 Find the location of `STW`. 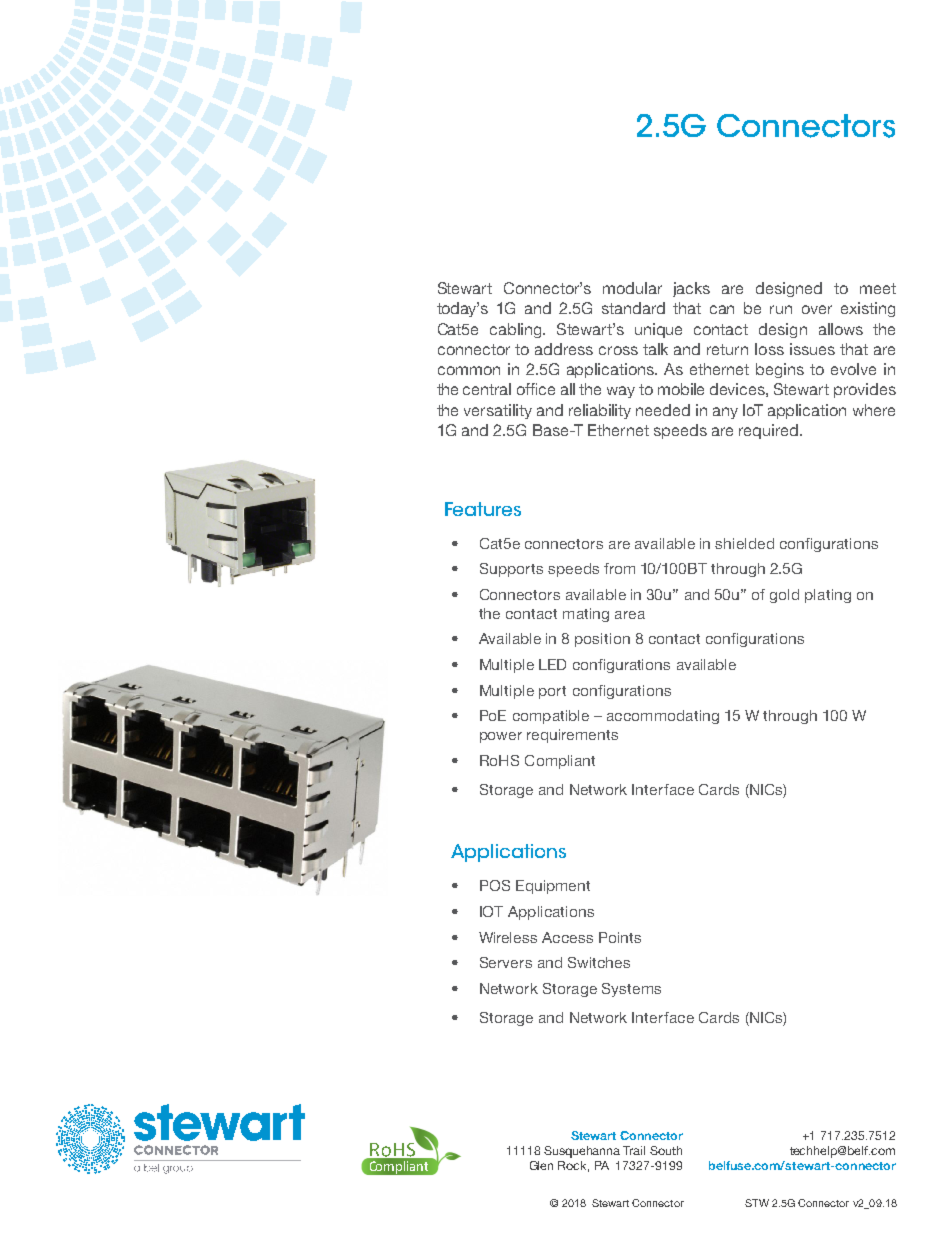

STW is located at coordinates (757, 1203).
